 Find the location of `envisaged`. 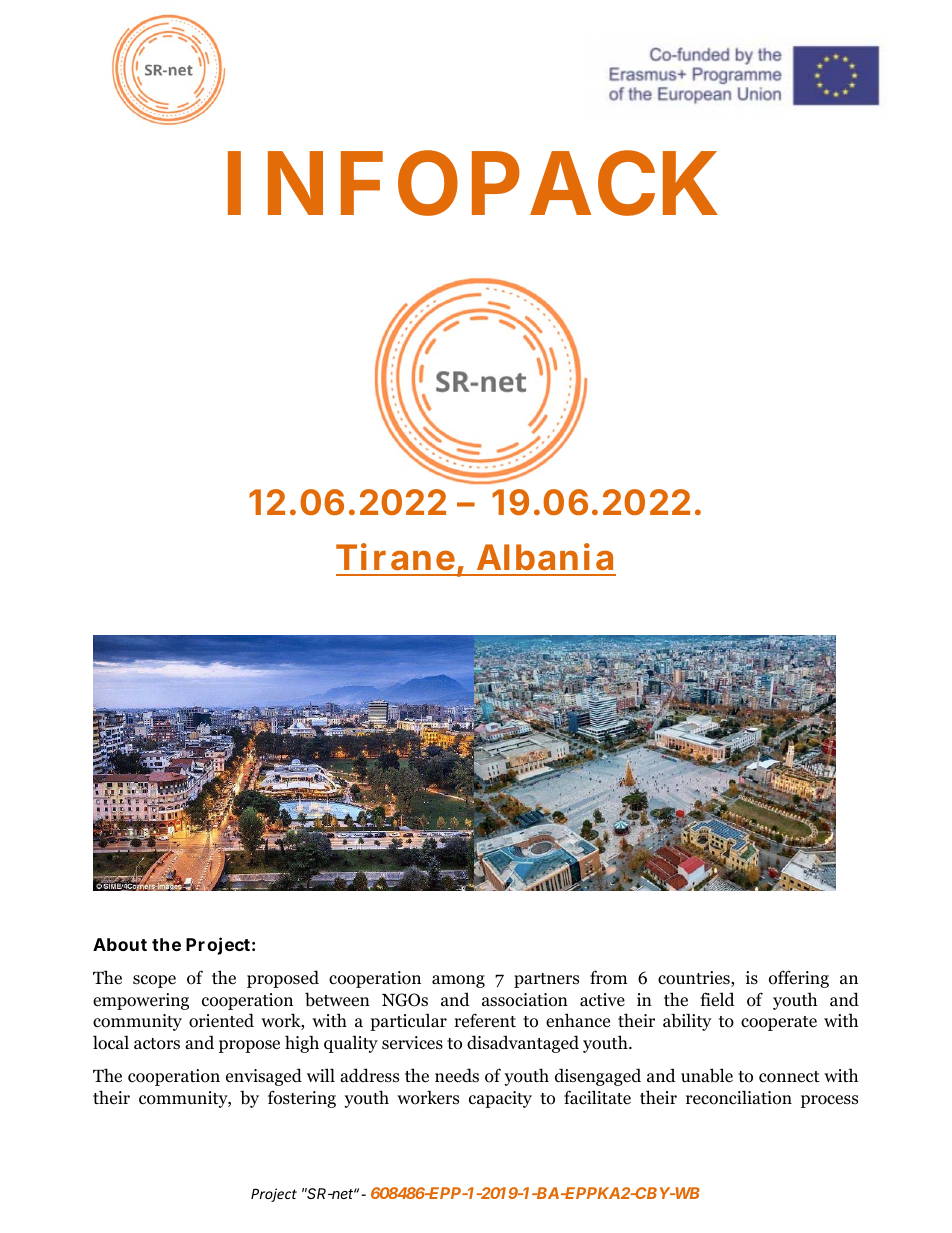

envisaged is located at coordinates (264, 1077).
